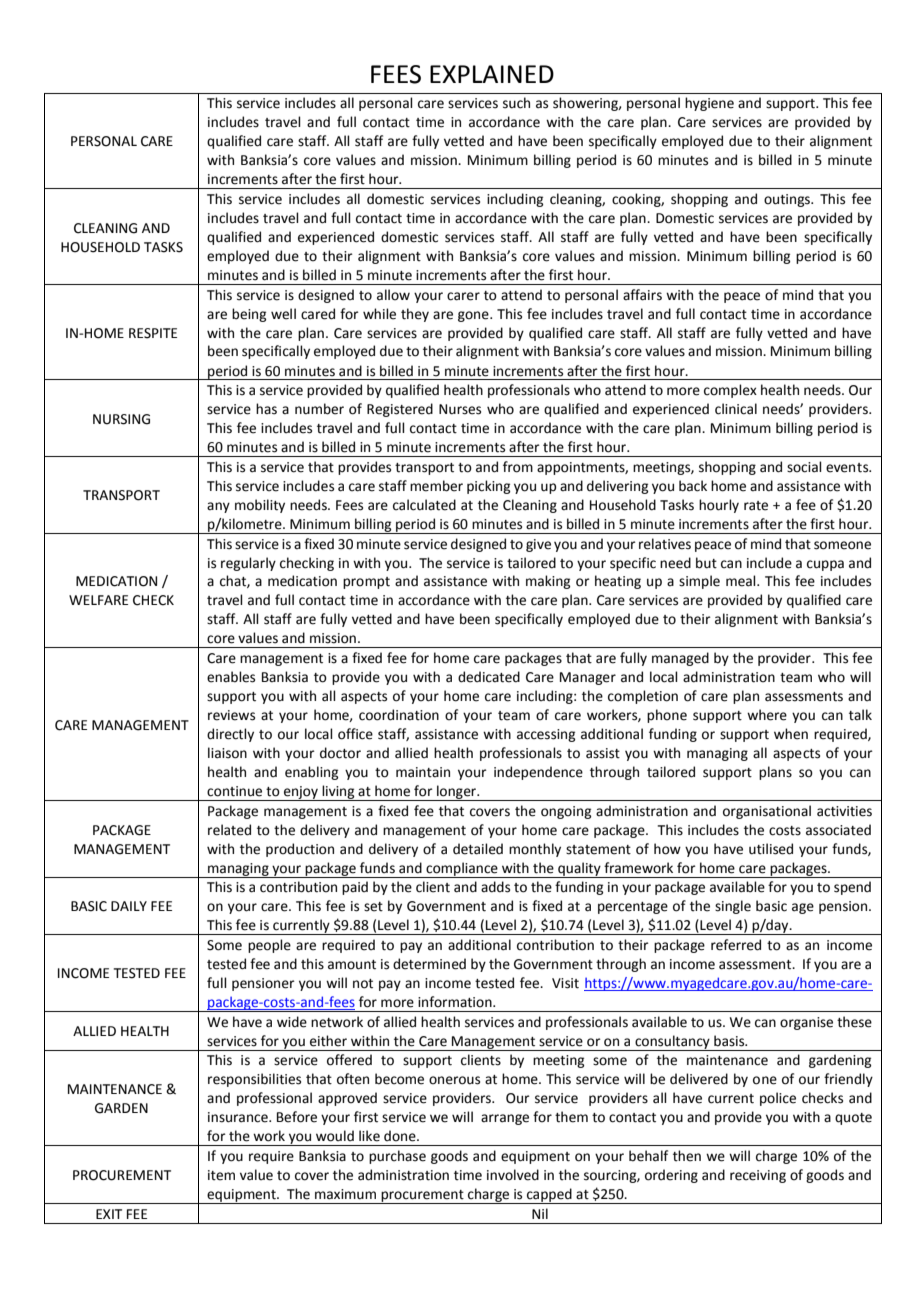  What do you see at coordinates (221, 1175) in the document?
I see `item` at bounding box center [221, 1175].
